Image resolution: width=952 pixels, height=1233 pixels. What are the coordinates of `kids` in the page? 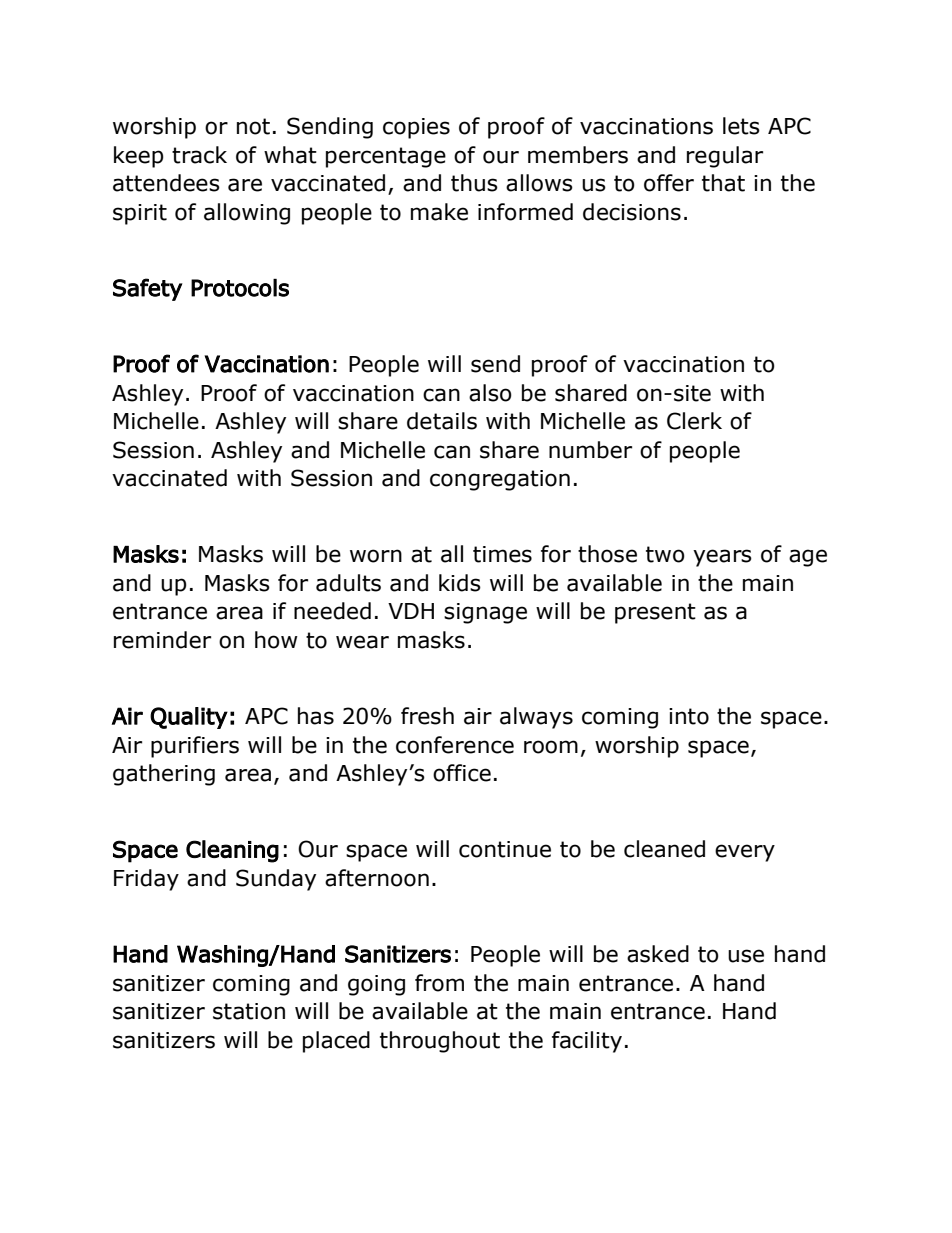 It's located at (460, 583).
